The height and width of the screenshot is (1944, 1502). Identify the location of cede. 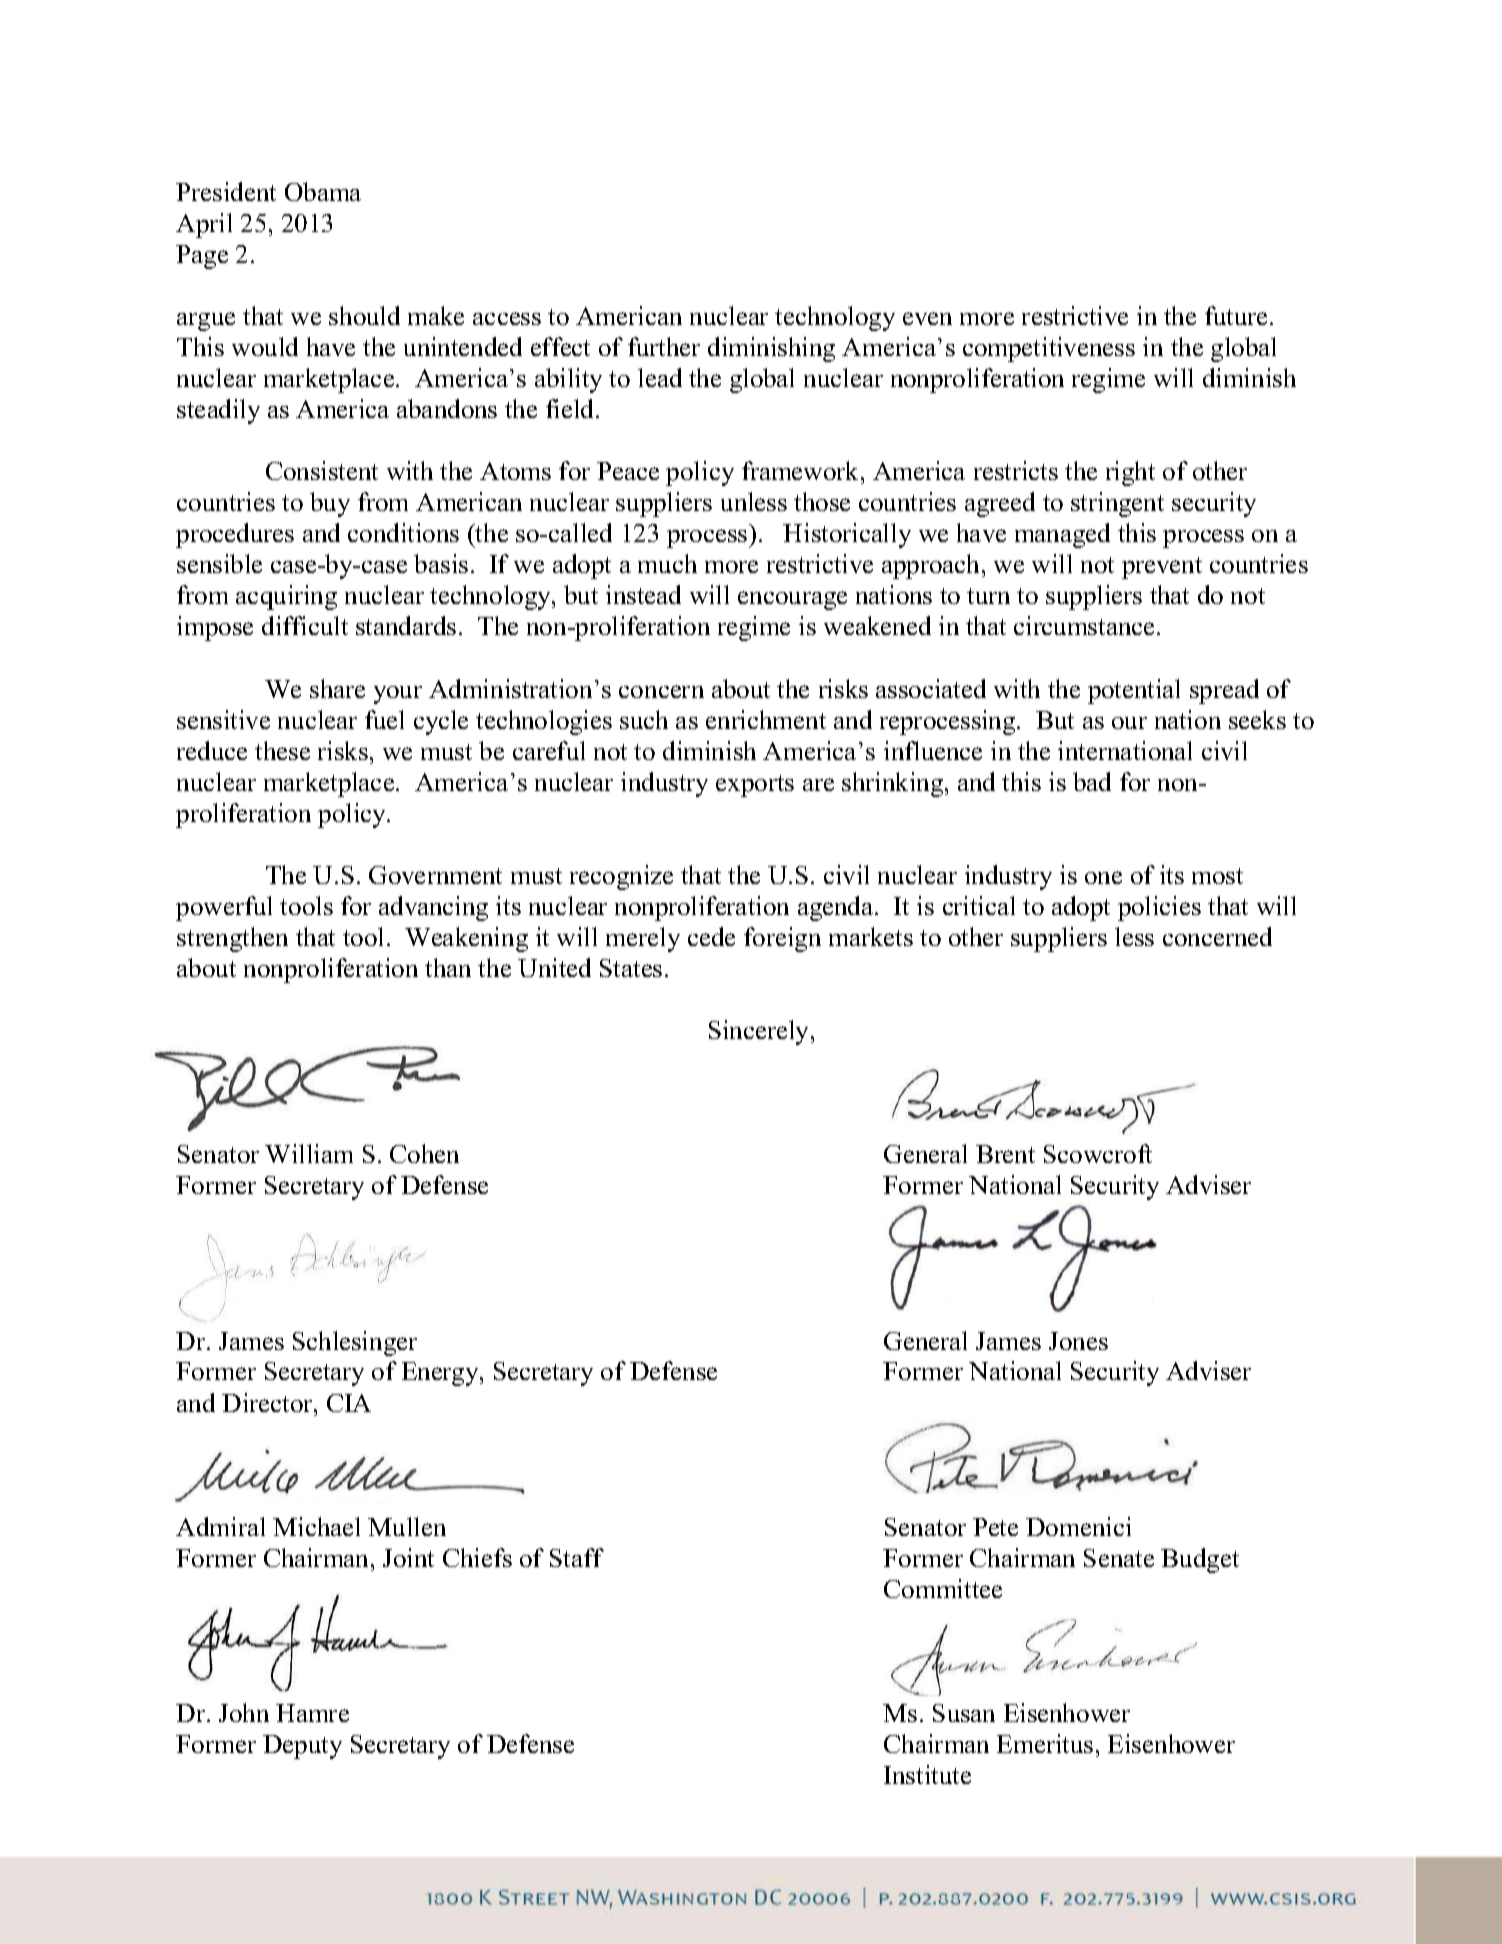
(711, 936).
